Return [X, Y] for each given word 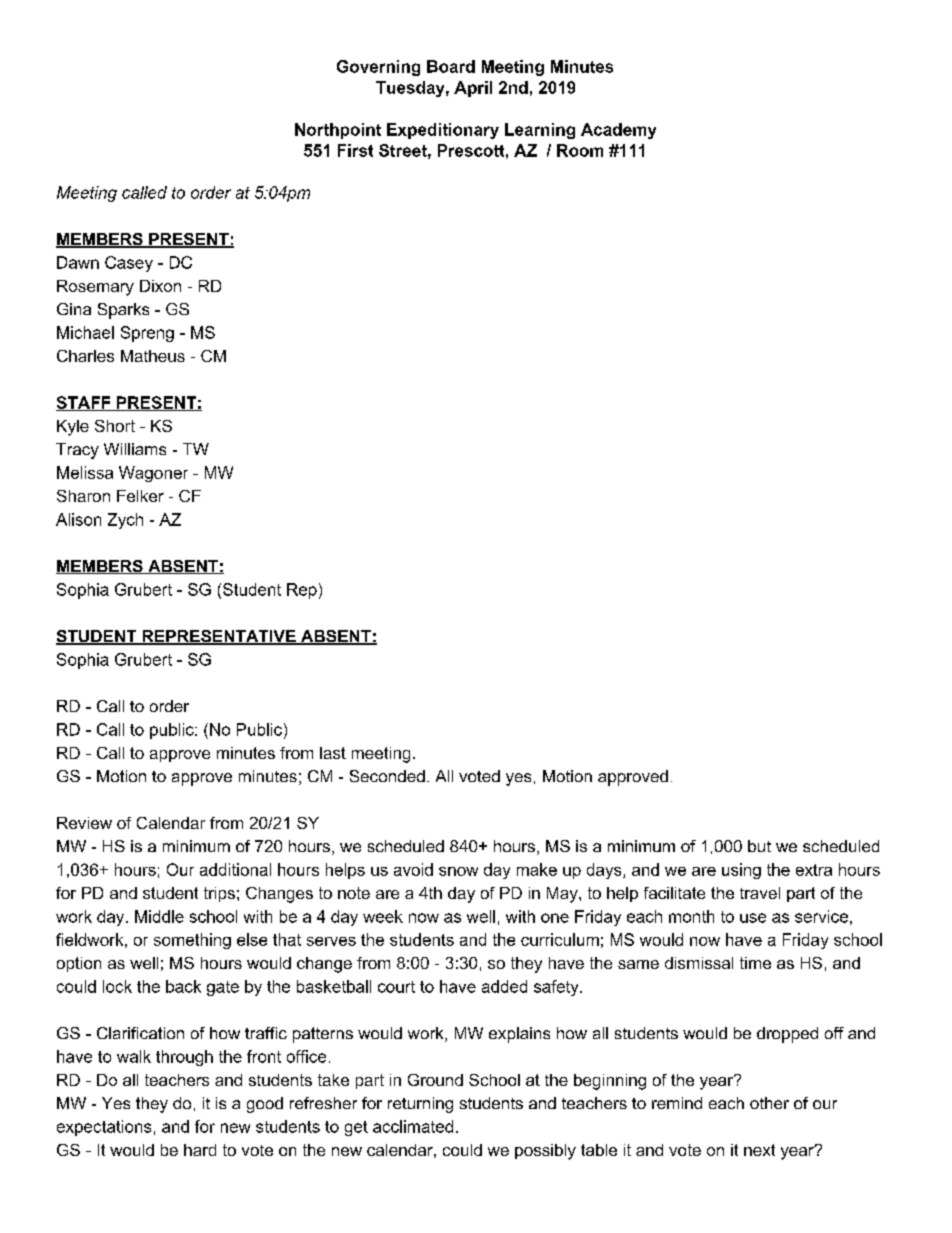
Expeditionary [443, 131]
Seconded [387, 776]
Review [84, 823]
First [355, 150]
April [473, 89]
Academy [618, 131]
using [741, 871]
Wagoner [153, 474]
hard [200, 1150]
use [753, 918]
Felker [140, 496]
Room [580, 150]
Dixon [160, 286]
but [759, 846]
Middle [159, 916]
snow [458, 871]
